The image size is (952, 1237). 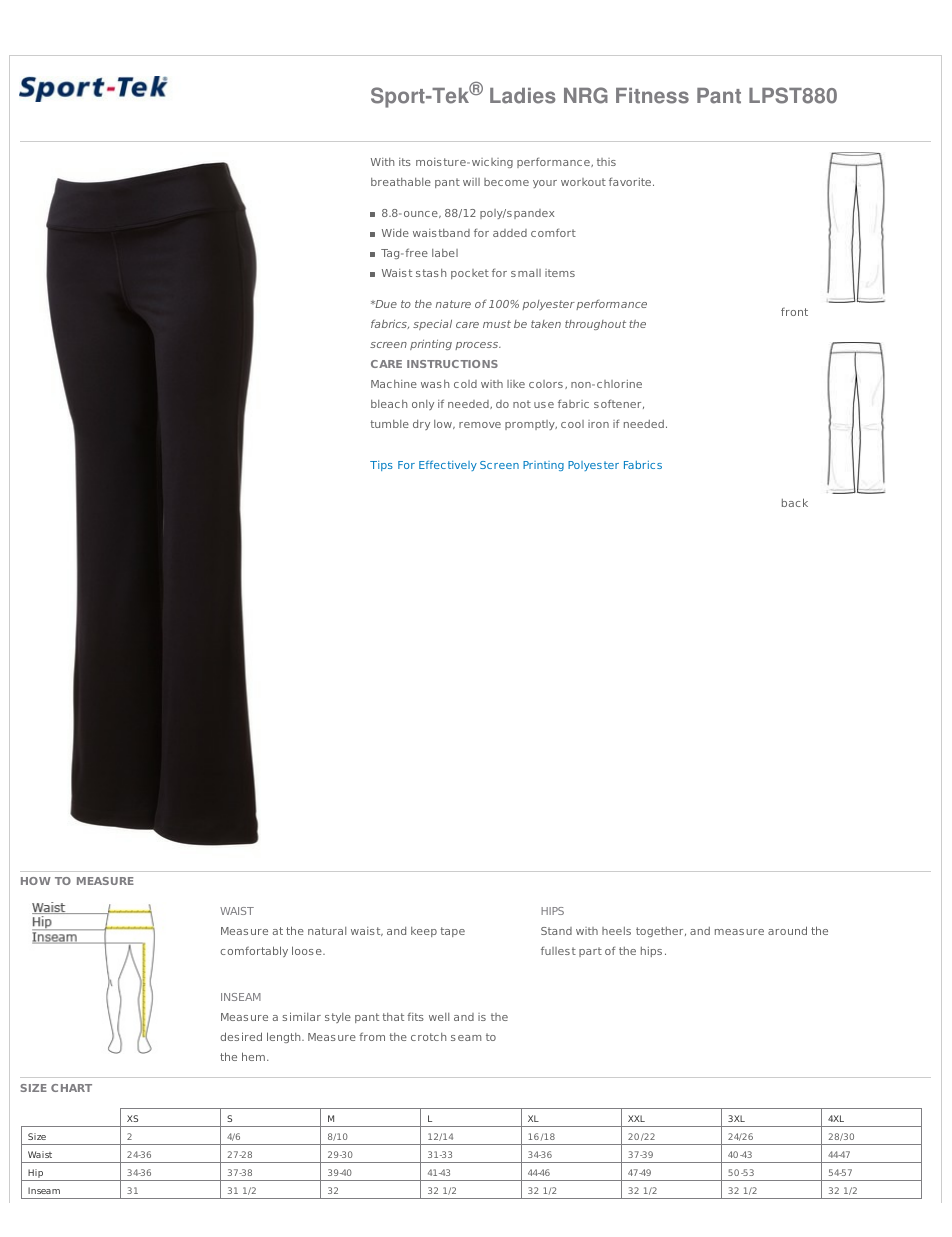 What do you see at coordinates (389, 404) in the screenshot?
I see `bleach` at bounding box center [389, 404].
